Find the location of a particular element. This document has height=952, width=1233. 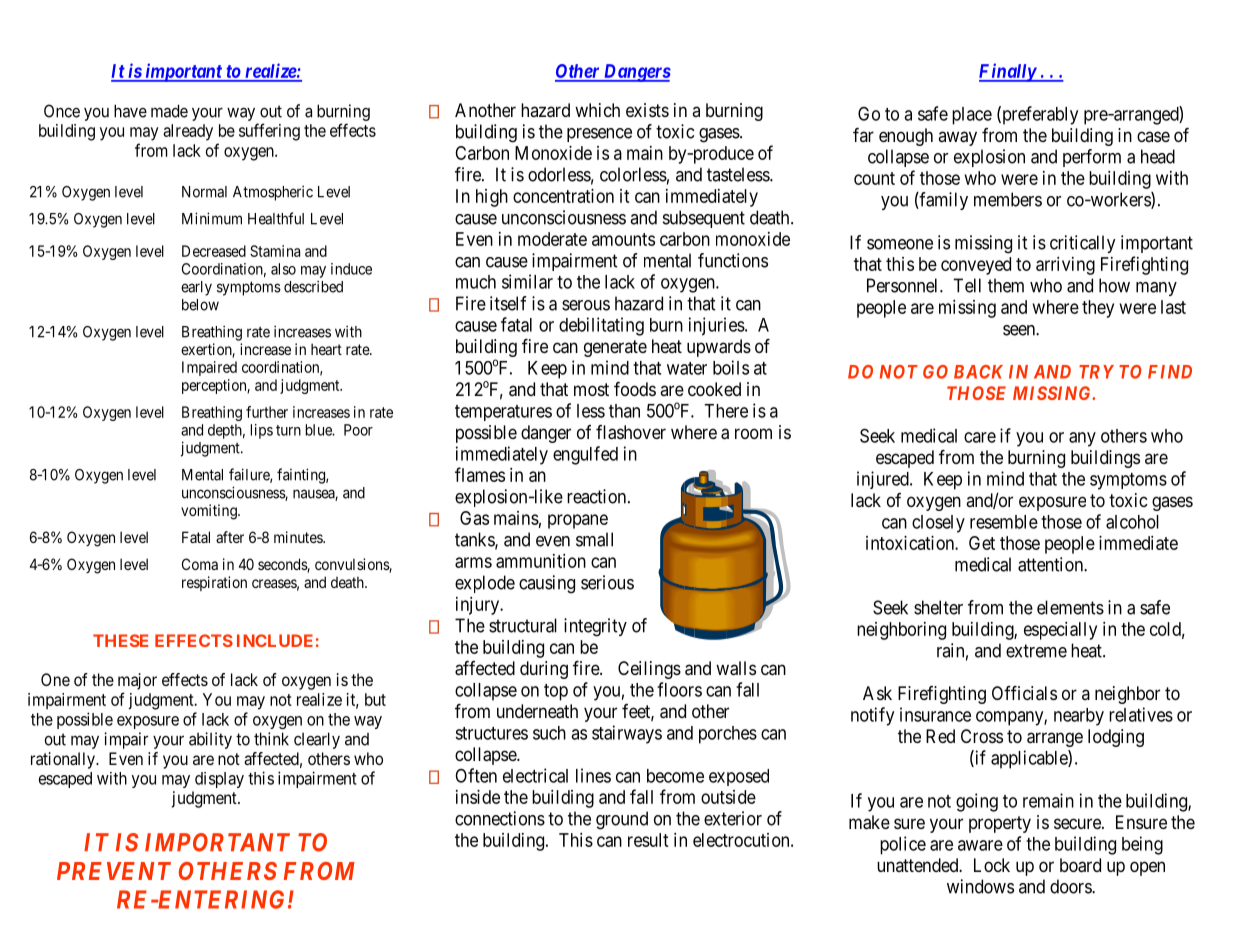

display is located at coordinates (219, 780).
